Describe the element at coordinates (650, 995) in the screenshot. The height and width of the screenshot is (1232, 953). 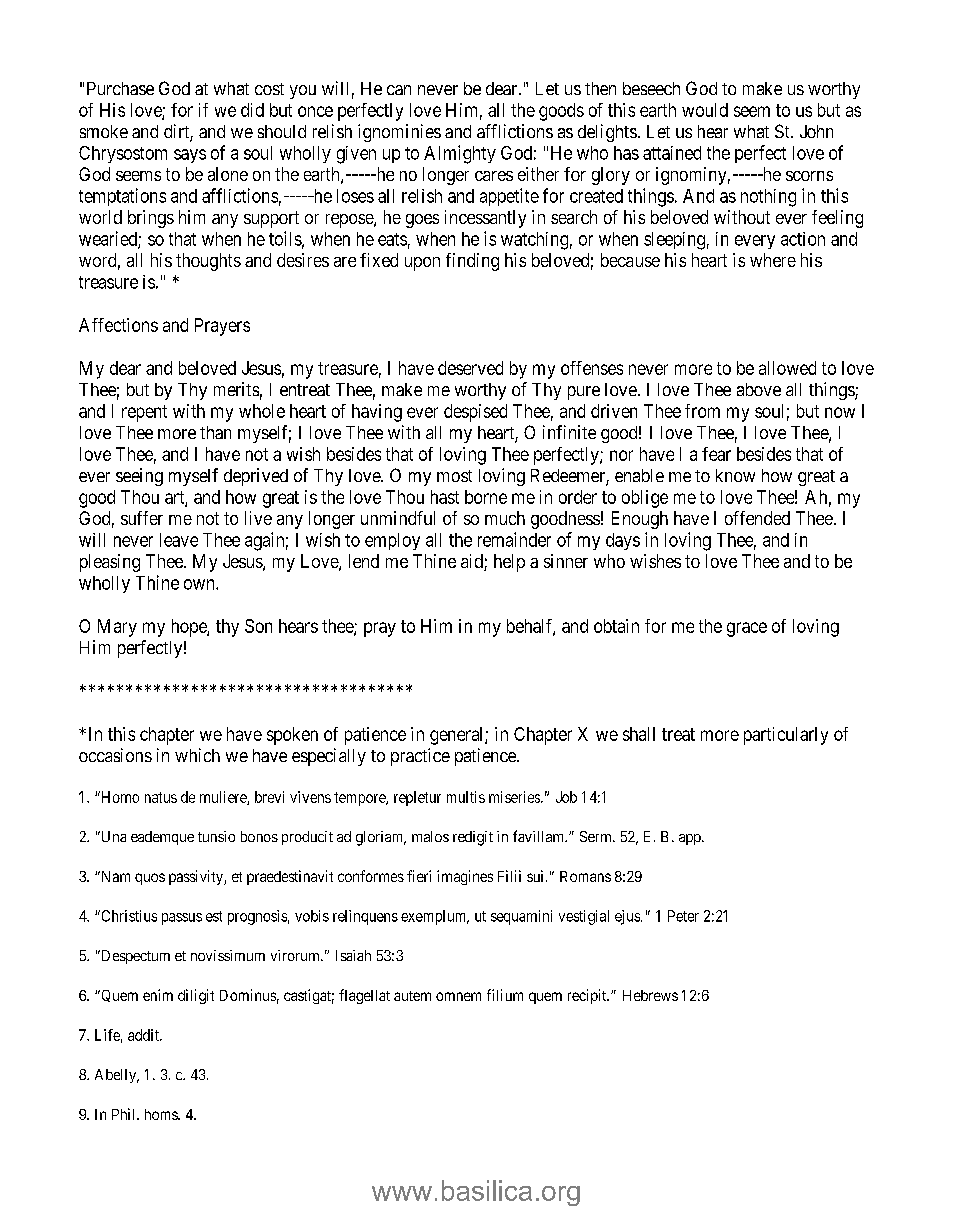
I see `Hebrews` at that location.
